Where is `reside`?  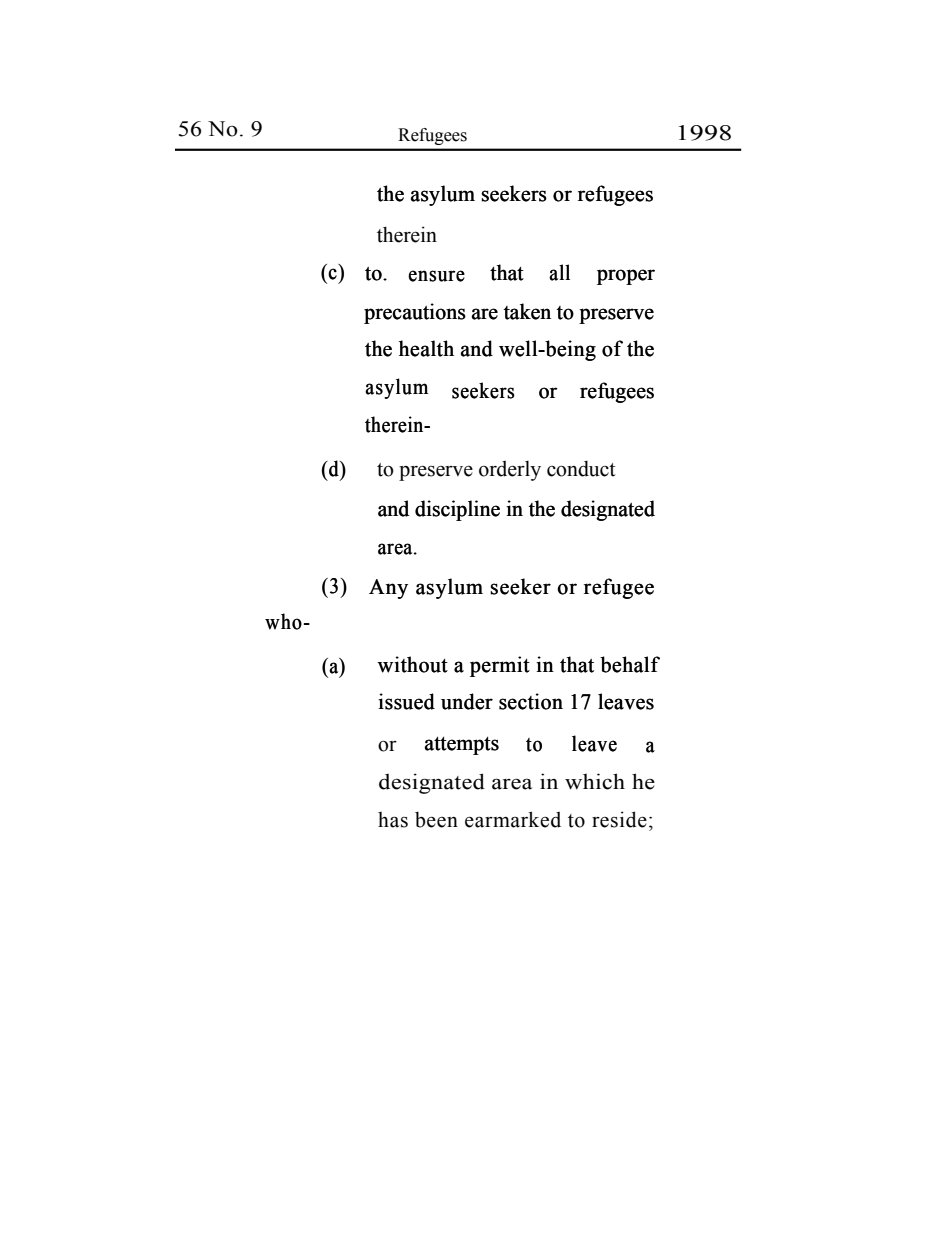 reside is located at coordinates (619, 819).
